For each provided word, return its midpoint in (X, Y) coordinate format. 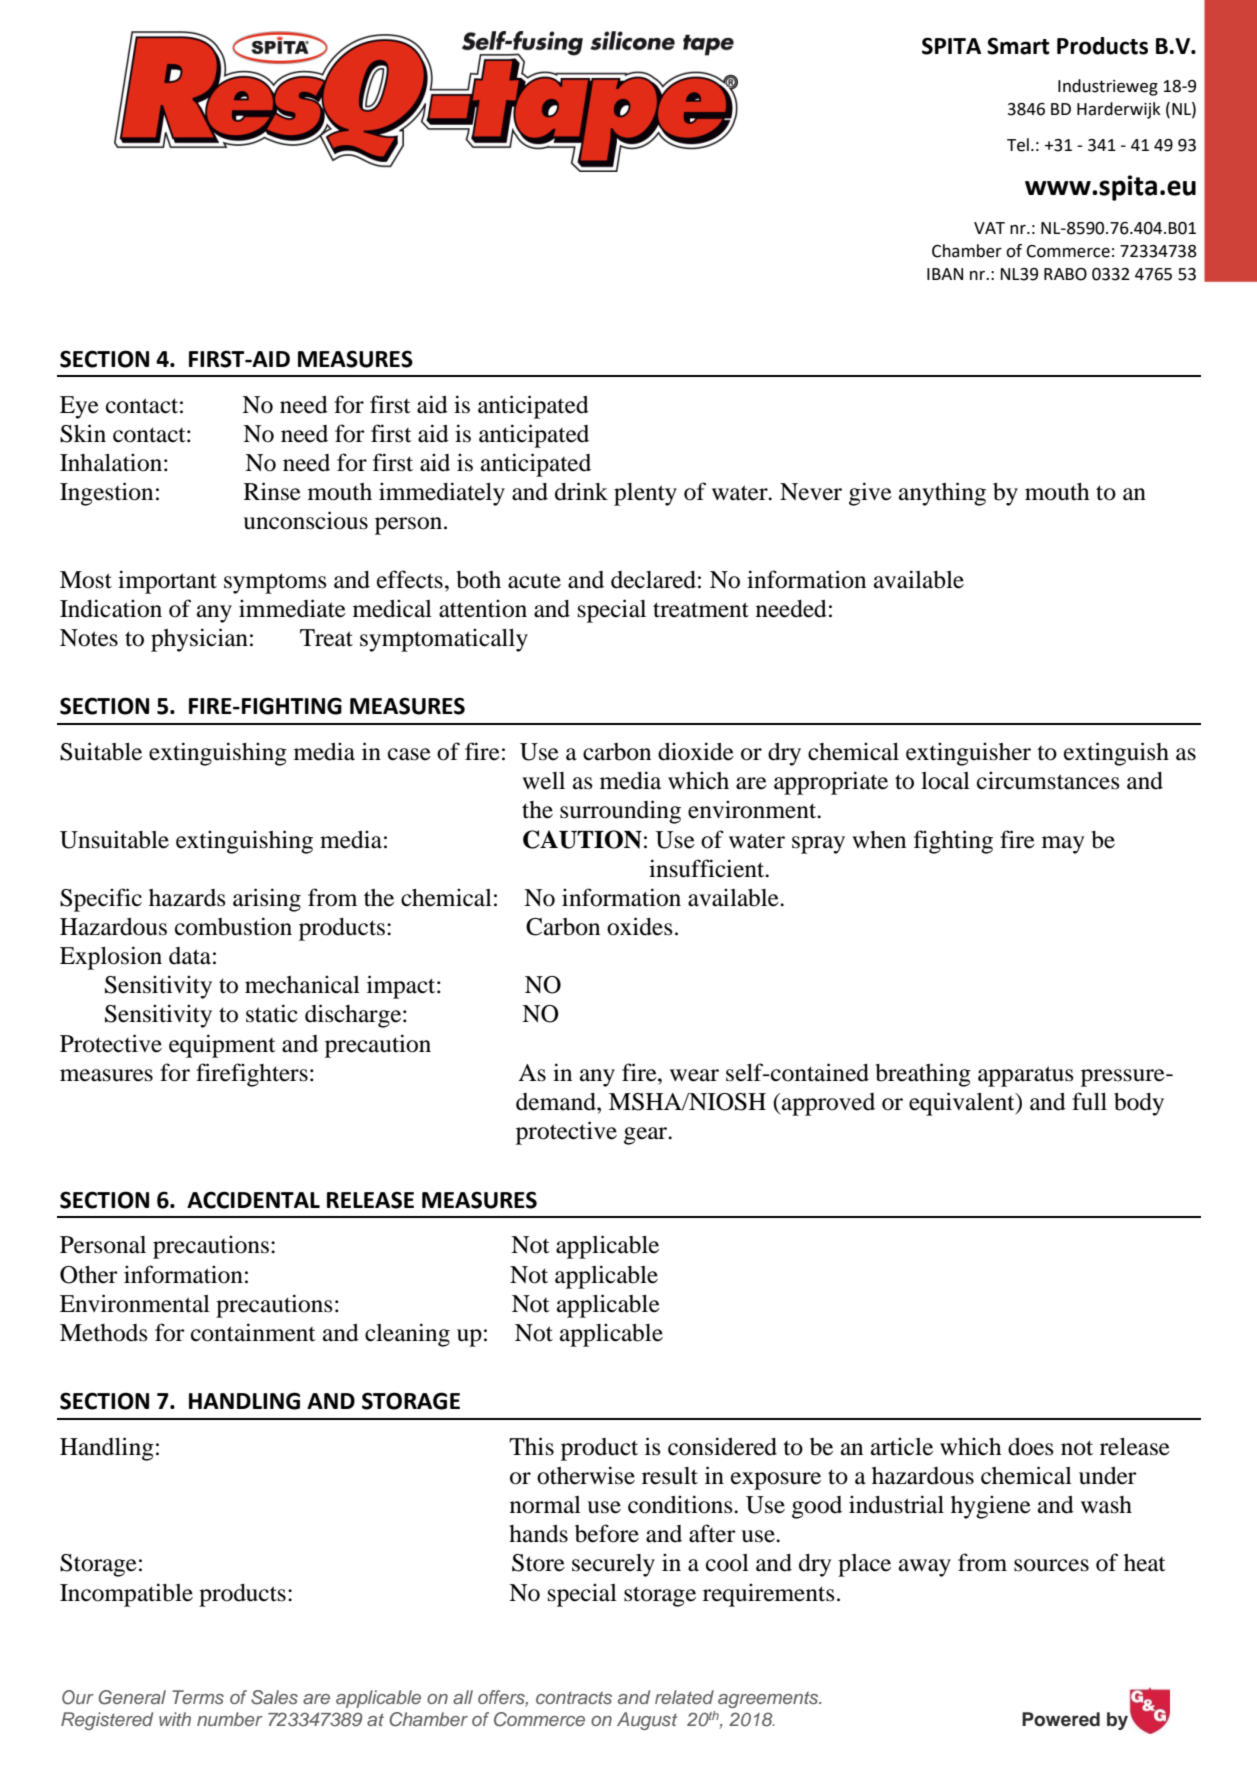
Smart (1018, 46)
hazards (187, 898)
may (1063, 845)
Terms (198, 1697)
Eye (79, 407)
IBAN (945, 274)
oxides (640, 926)
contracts (574, 1697)
